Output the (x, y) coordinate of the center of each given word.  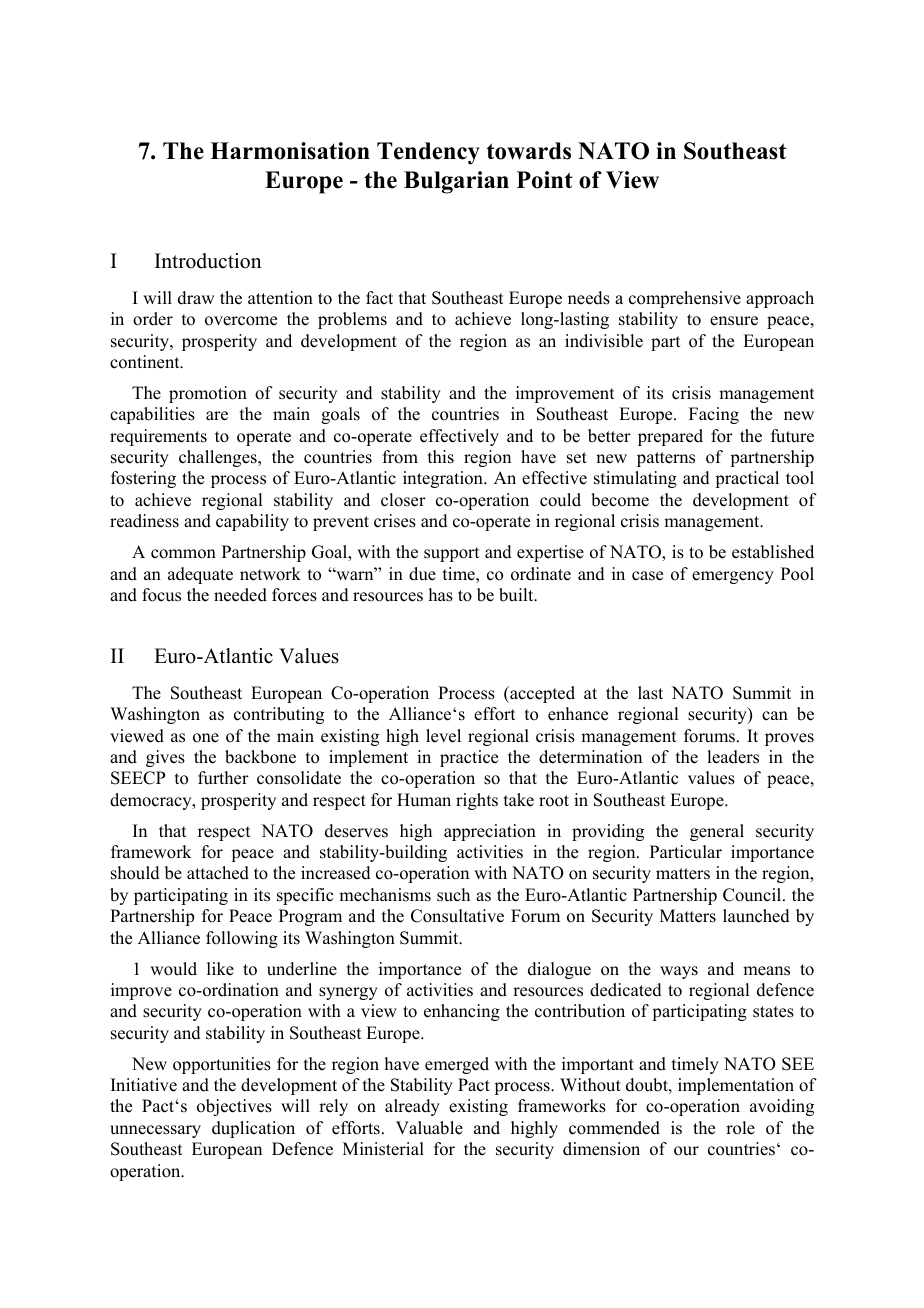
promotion (208, 394)
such (453, 895)
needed (240, 595)
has (441, 595)
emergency (733, 577)
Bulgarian (456, 182)
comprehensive (685, 299)
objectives (234, 1107)
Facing (714, 415)
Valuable (429, 1128)
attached (218, 873)
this (441, 457)
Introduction (208, 261)
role (740, 1128)
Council (753, 895)
